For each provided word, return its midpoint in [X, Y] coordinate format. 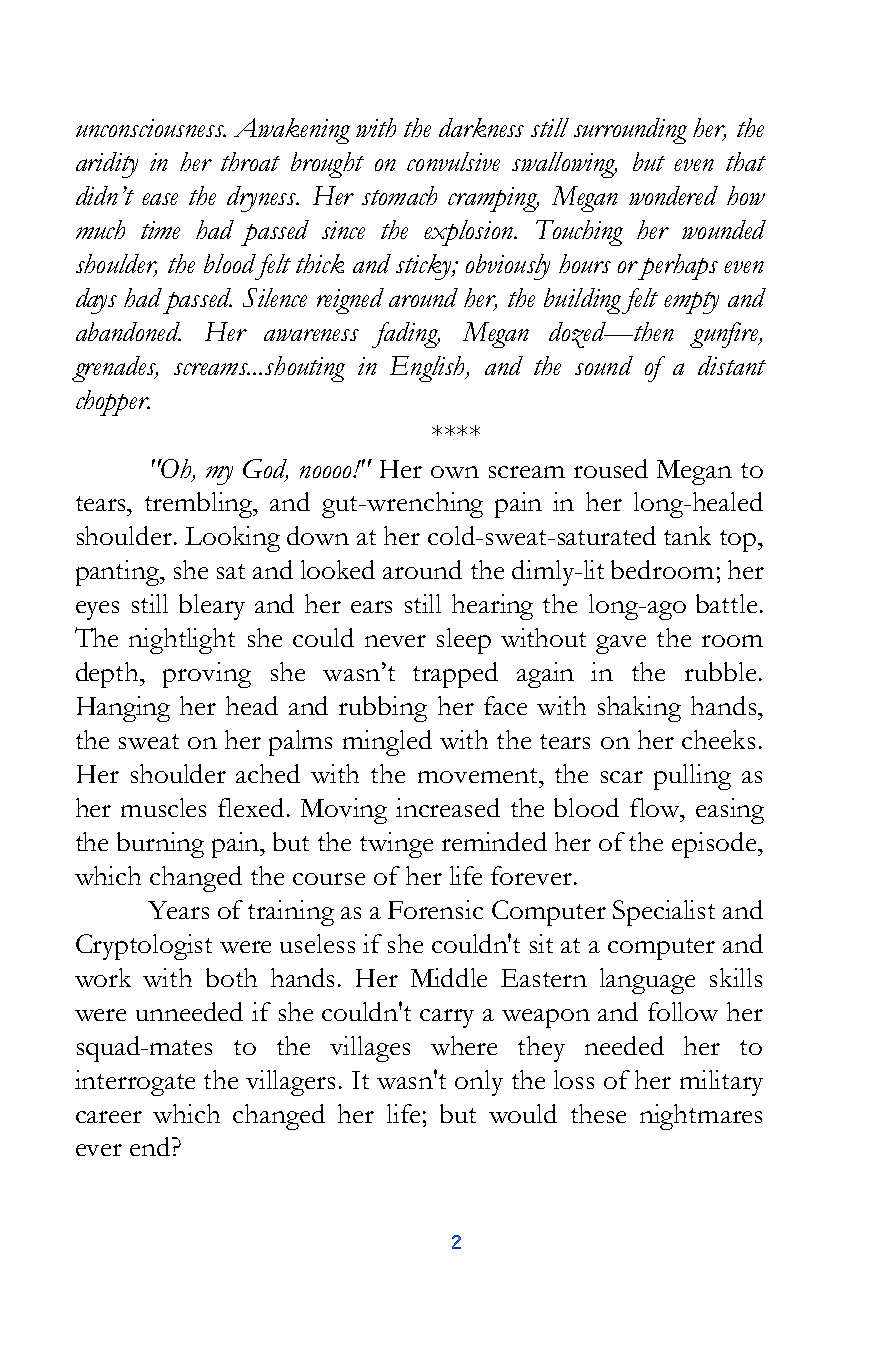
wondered [673, 195]
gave [621, 644]
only [479, 1083]
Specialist [664, 913]
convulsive [453, 161]
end [151, 1146]
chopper [113, 403]
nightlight [182, 641]
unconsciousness [151, 128]
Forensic [435, 909]
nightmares [701, 1117]
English [428, 369]
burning [160, 845]
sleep [464, 641]
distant [732, 365]
